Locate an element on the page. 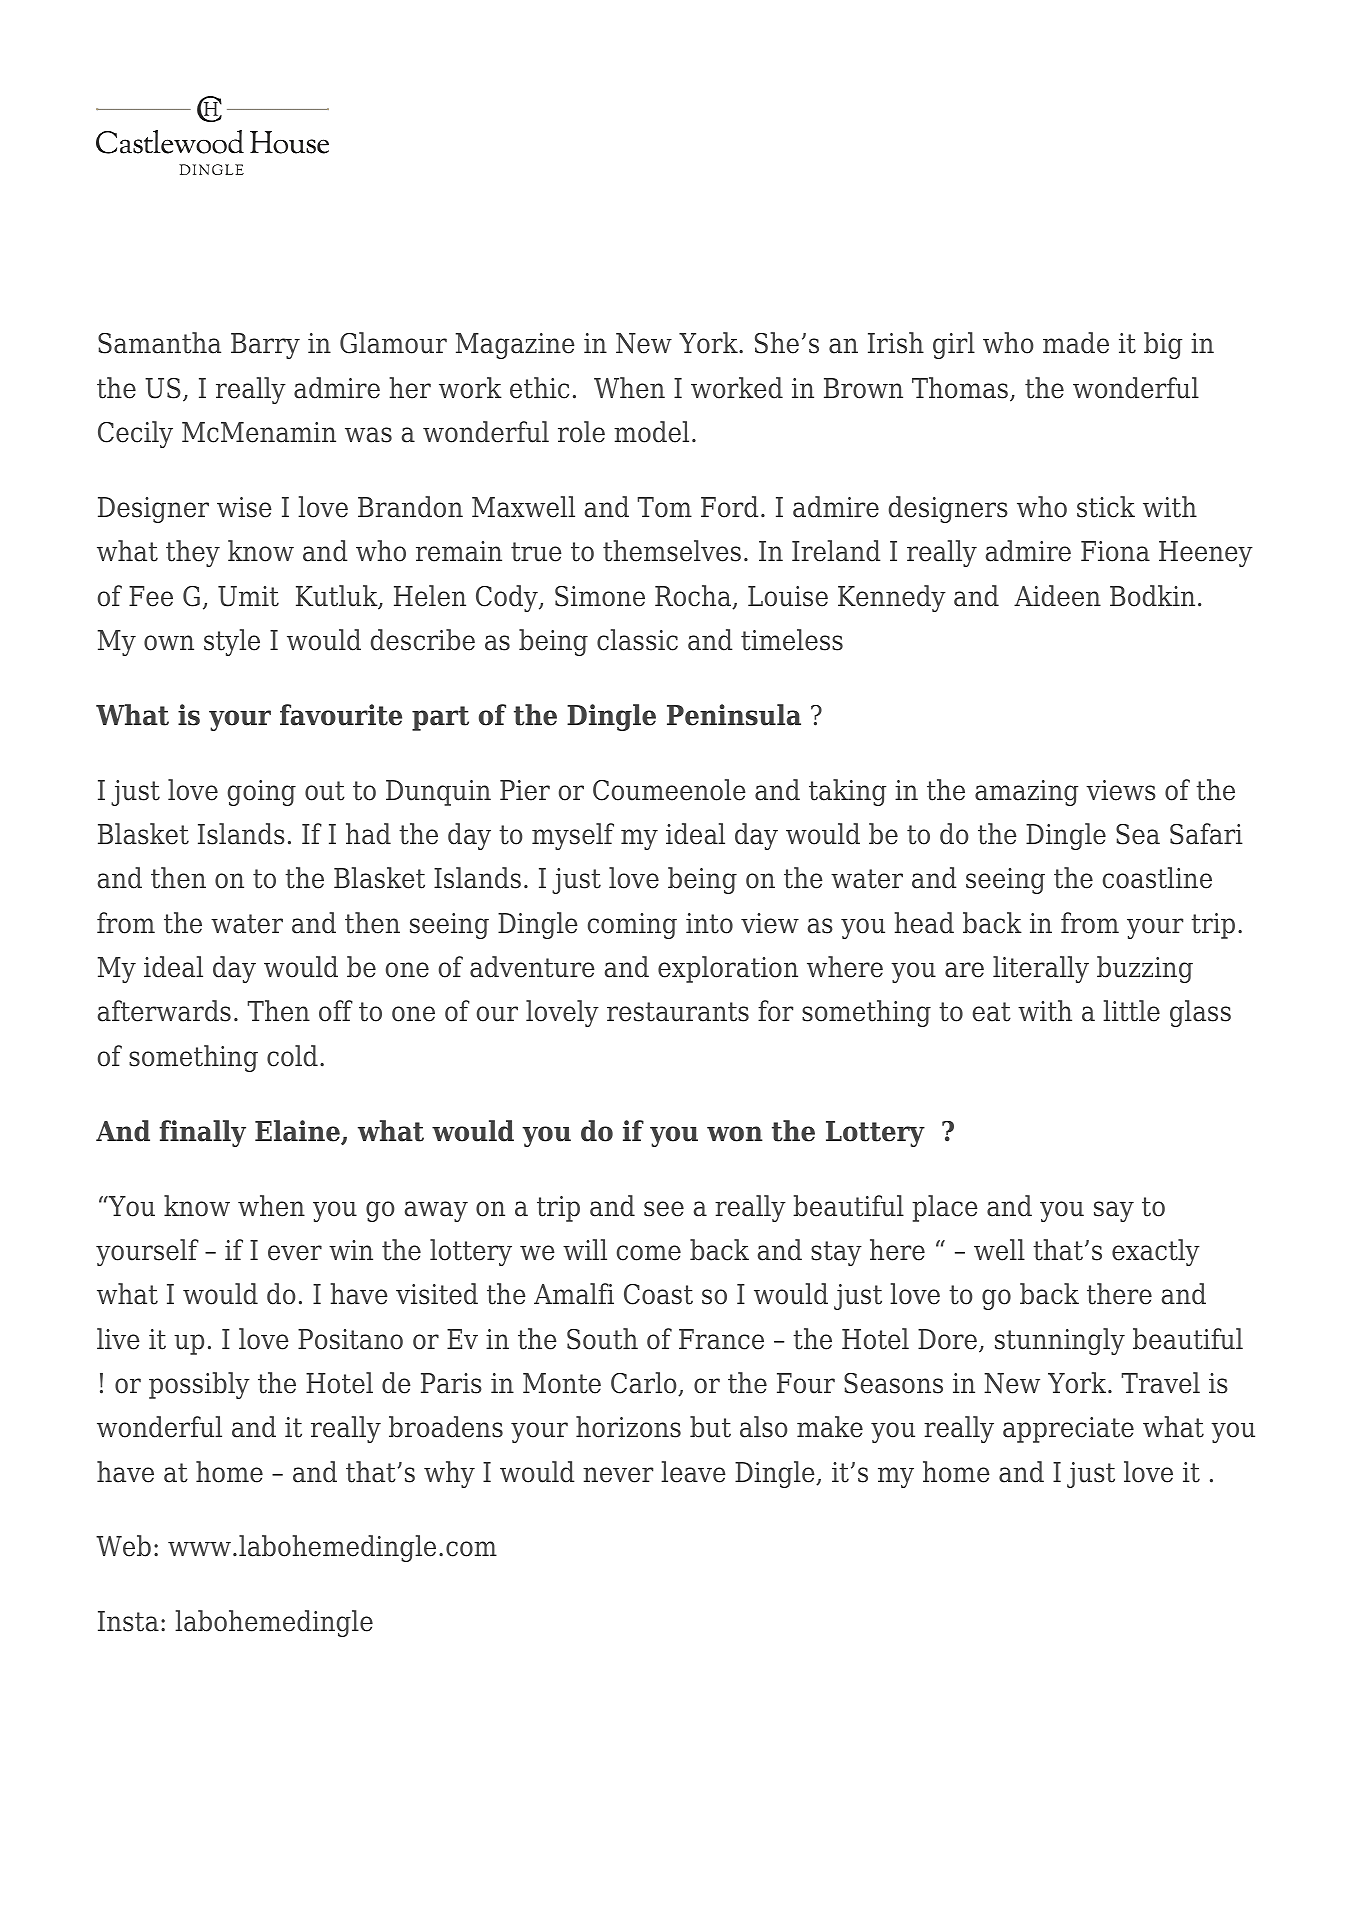 This image has width=1353, height=1914. made is located at coordinates (1076, 343).
